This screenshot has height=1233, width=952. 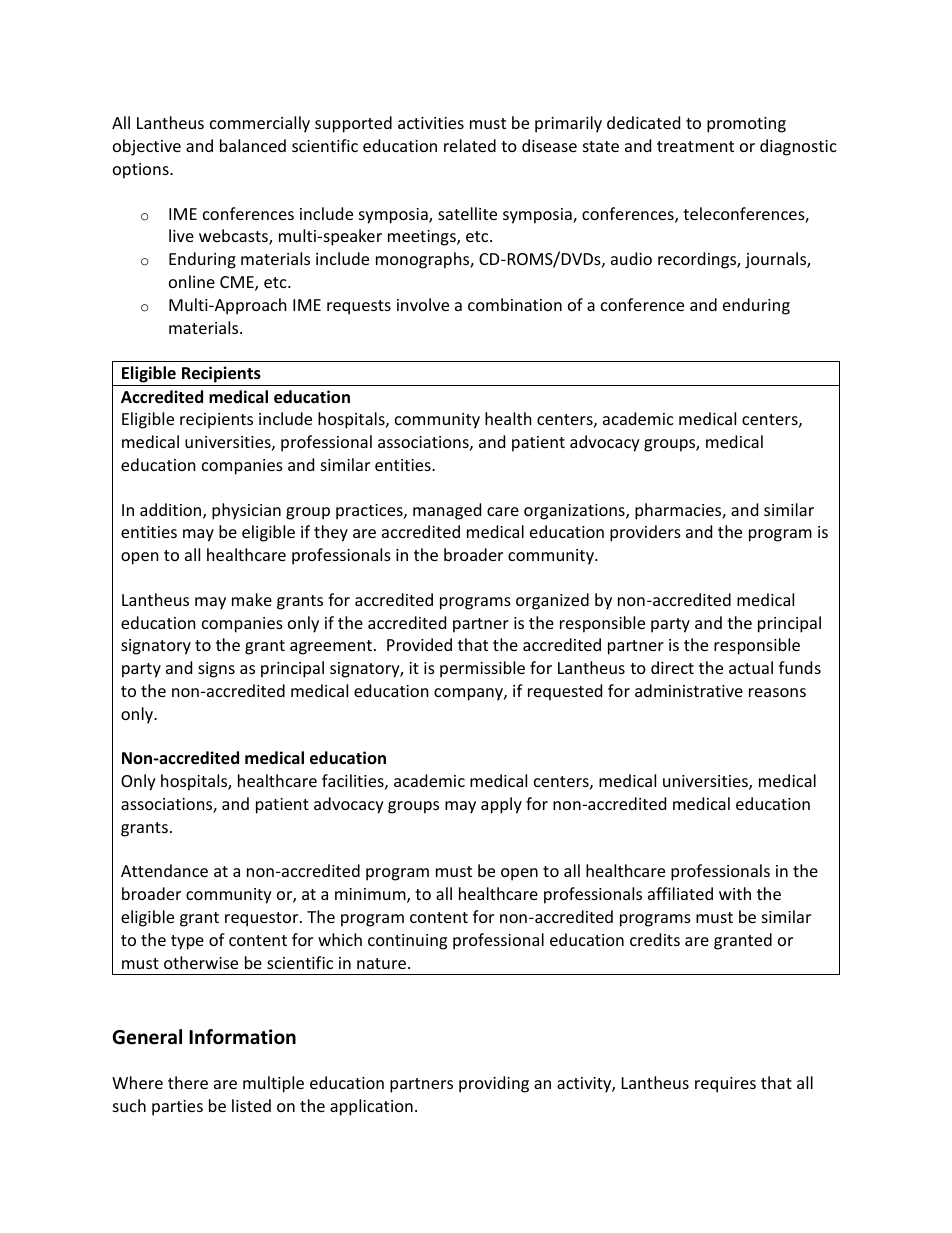 What do you see at coordinates (494, 1084) in the screenshot?
I see `providing` at bounding box center [494, 1084].
